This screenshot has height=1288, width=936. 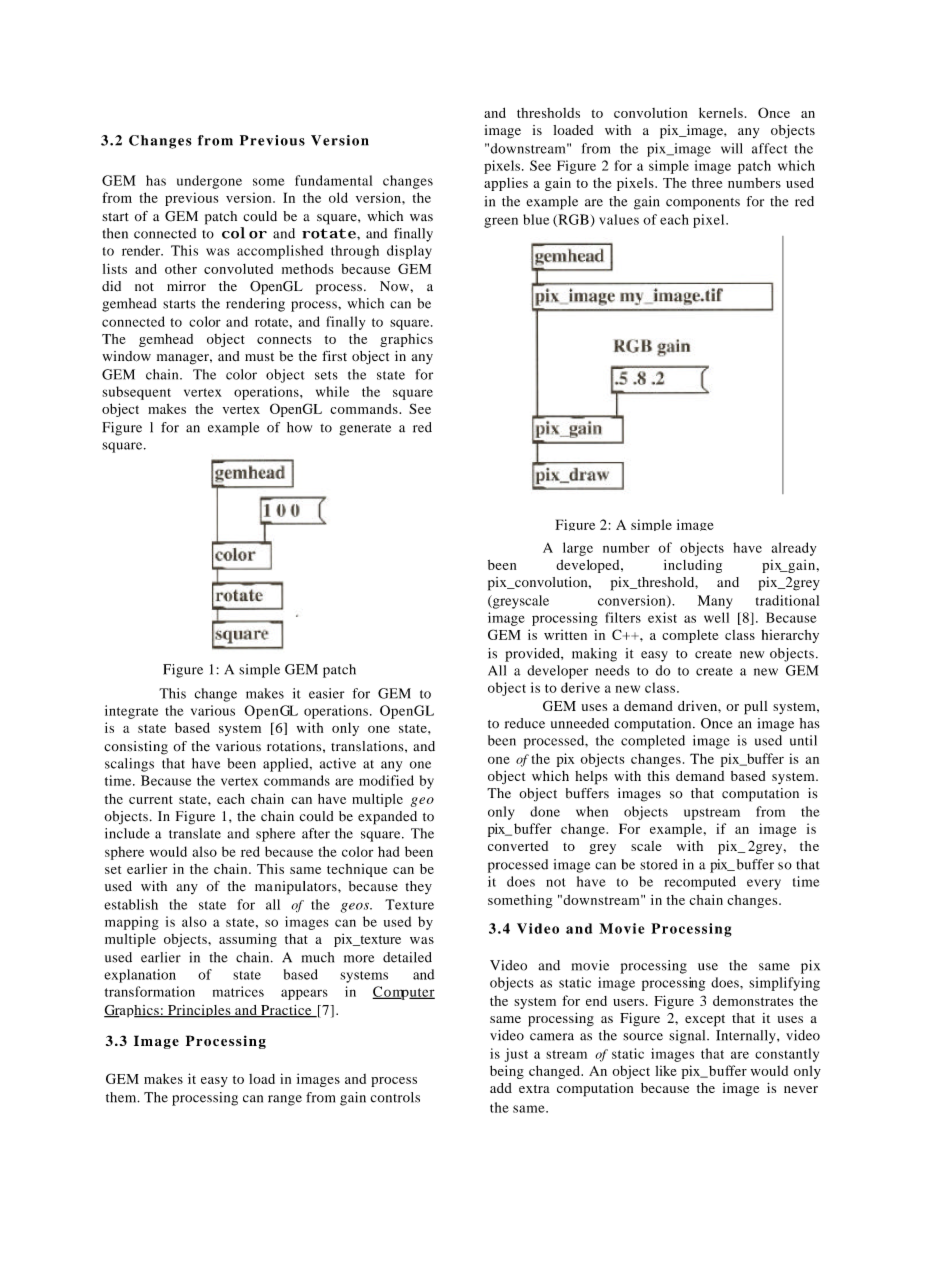 What do you see at coordinates (507, 1072) in the screenshot?
I see `being` at bounding box center [507, 1072].
